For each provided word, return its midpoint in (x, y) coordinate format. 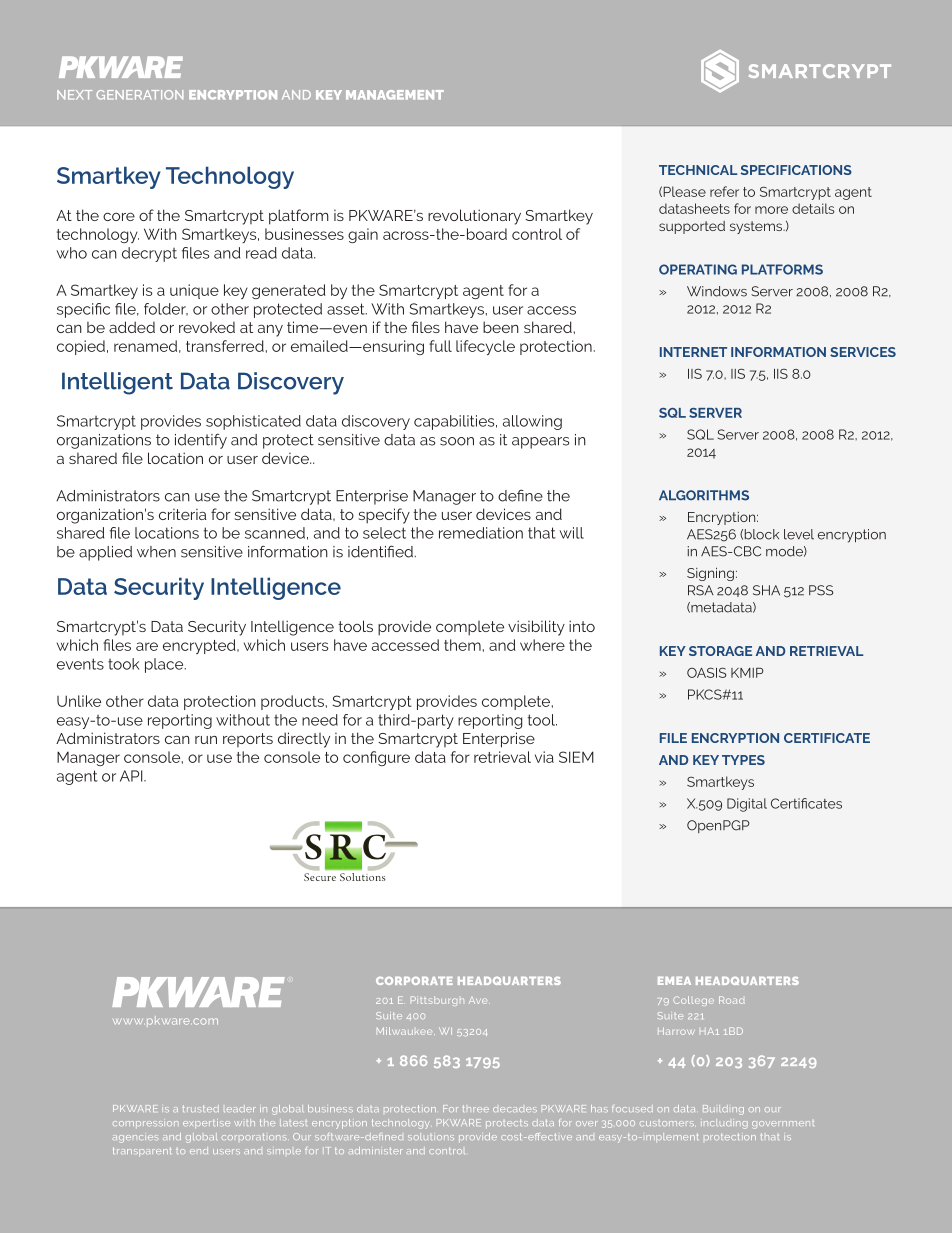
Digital (747, 805)
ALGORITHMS (704, 495)
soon (457, 441)
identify (201, 441)
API (132, 776)
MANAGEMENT (395, 95)
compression (145, 1124)
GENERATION (139, 95)
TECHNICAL (698, 170)
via (544, 757)
